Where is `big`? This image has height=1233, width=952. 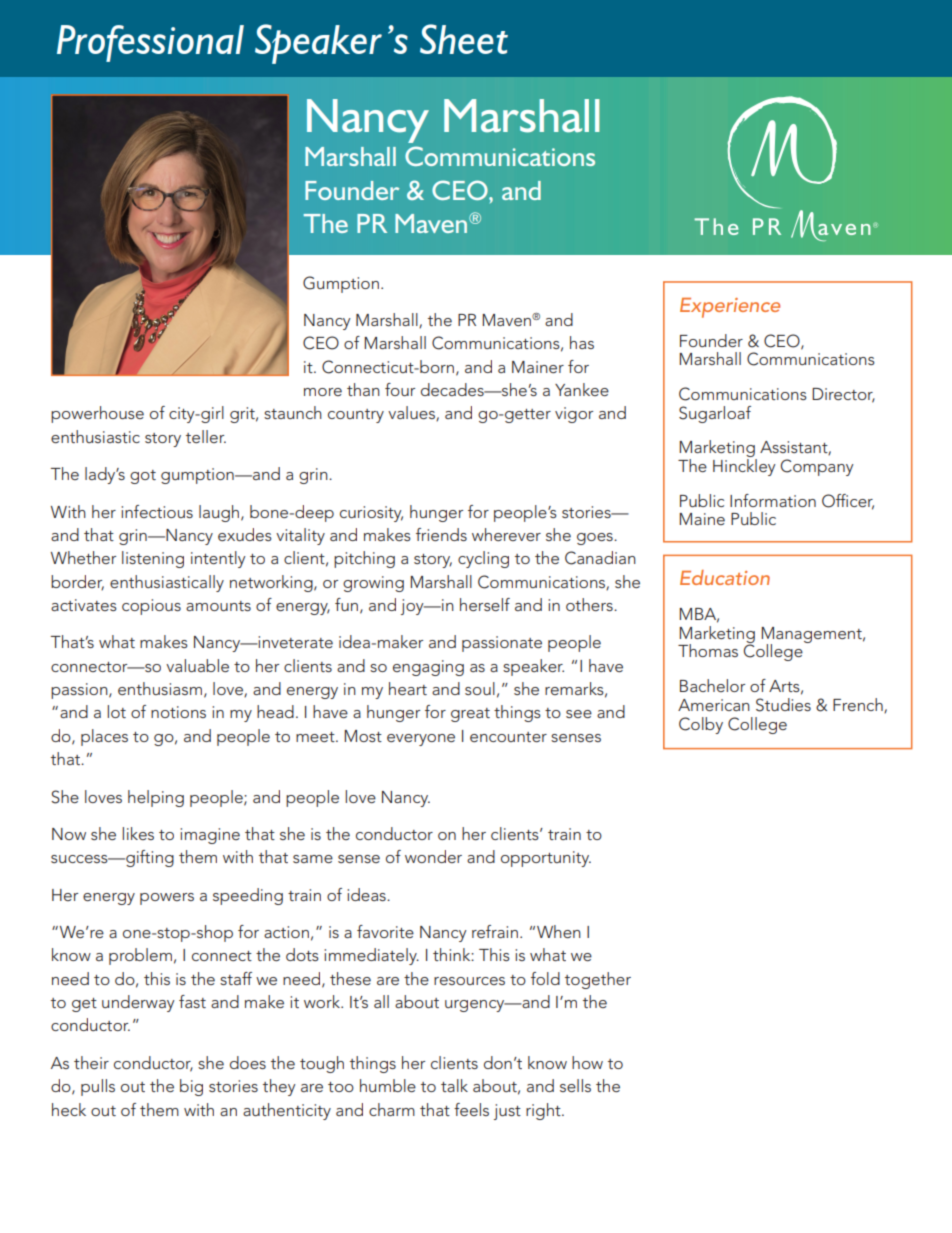
big is located at coordinates (191, 1087).
